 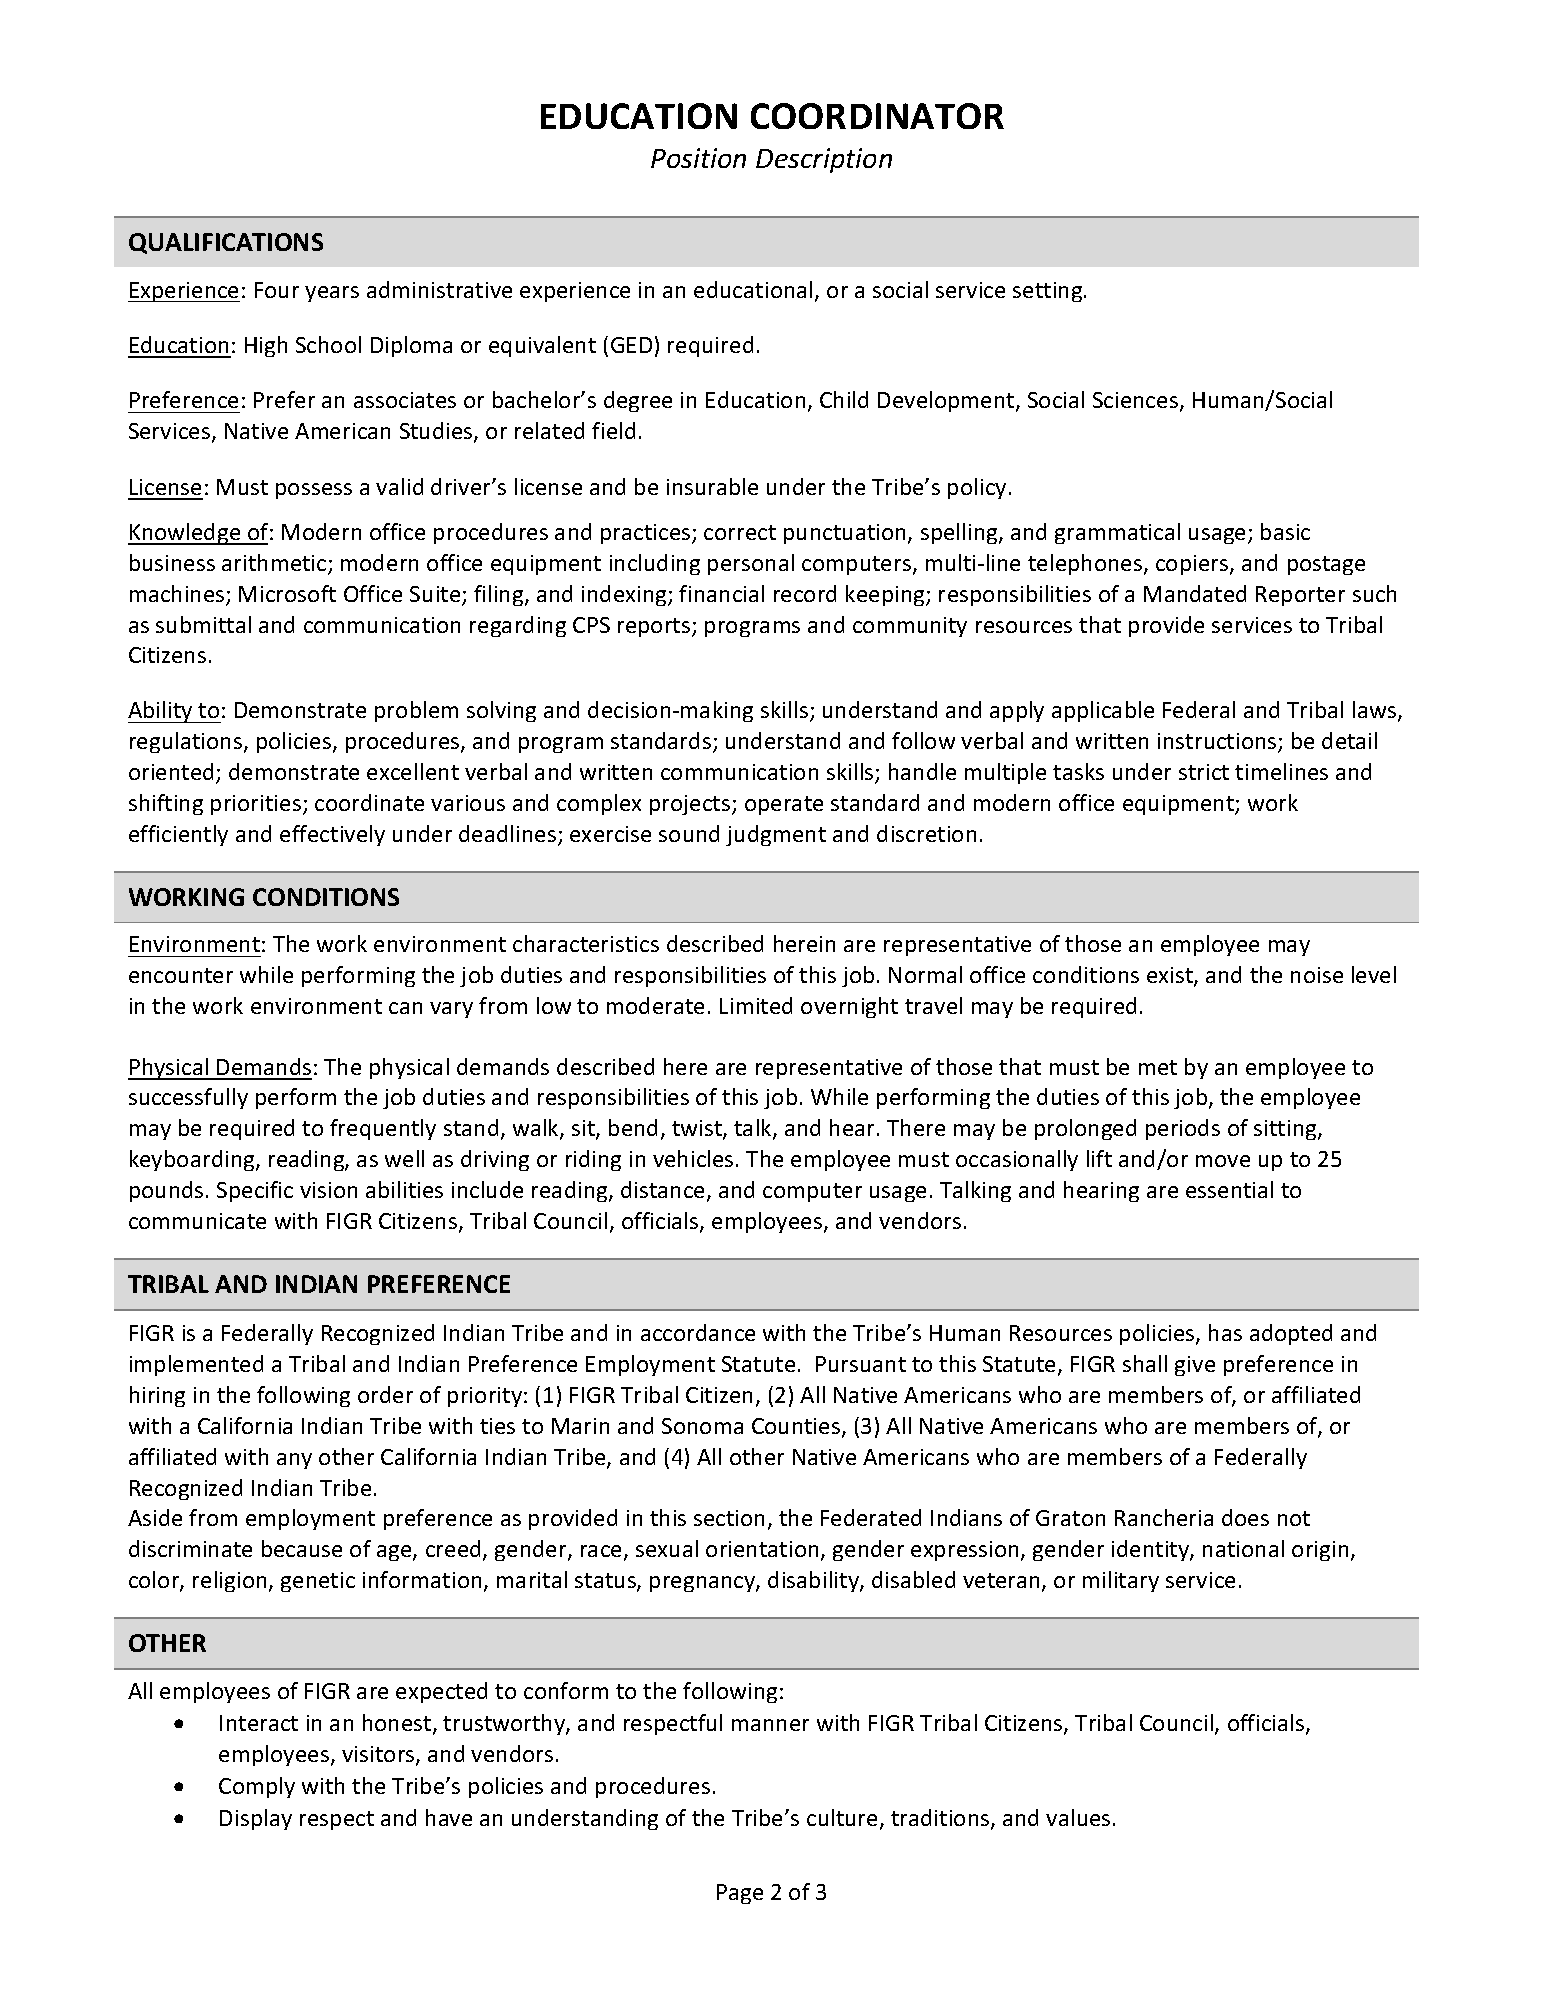 What do you see at coordinates (1049, 292) in the screenshot?
I see `setting` at bounding box center [1049, 292].
